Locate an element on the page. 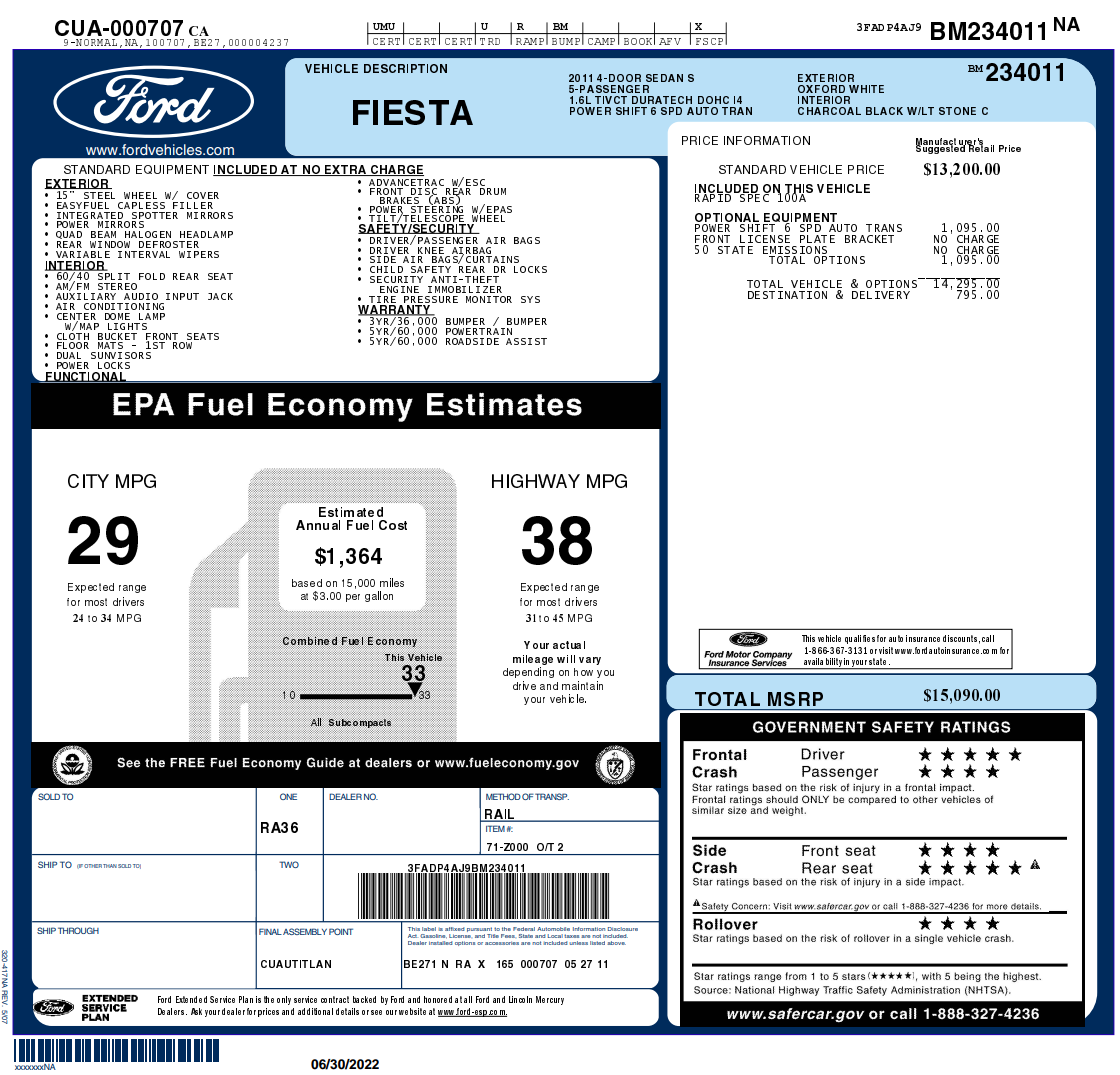 This document has height=1075, width=1120. ITEM is located at coordinates (495, 828).
